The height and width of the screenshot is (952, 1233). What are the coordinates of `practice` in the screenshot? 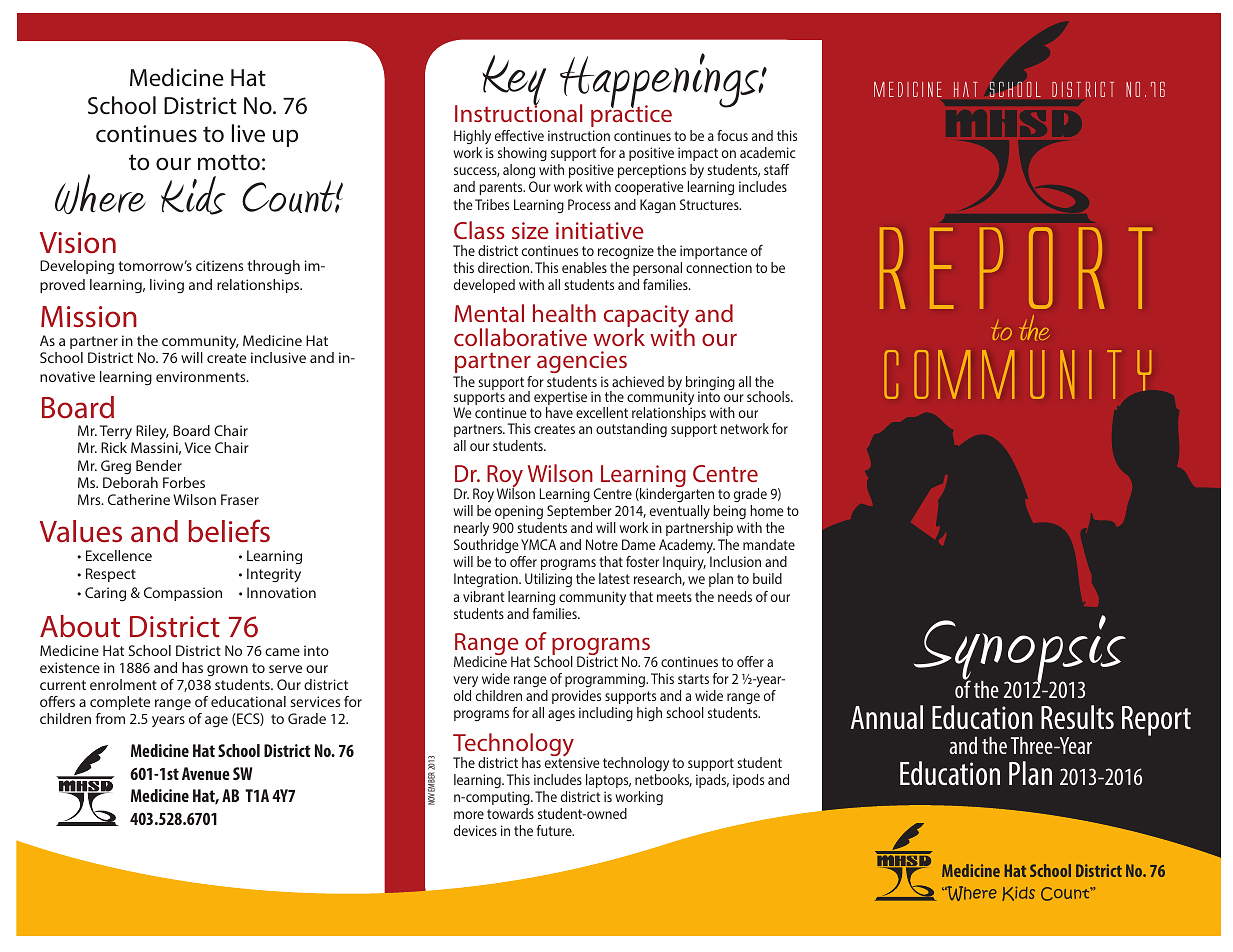 It's located at (631, 115).
